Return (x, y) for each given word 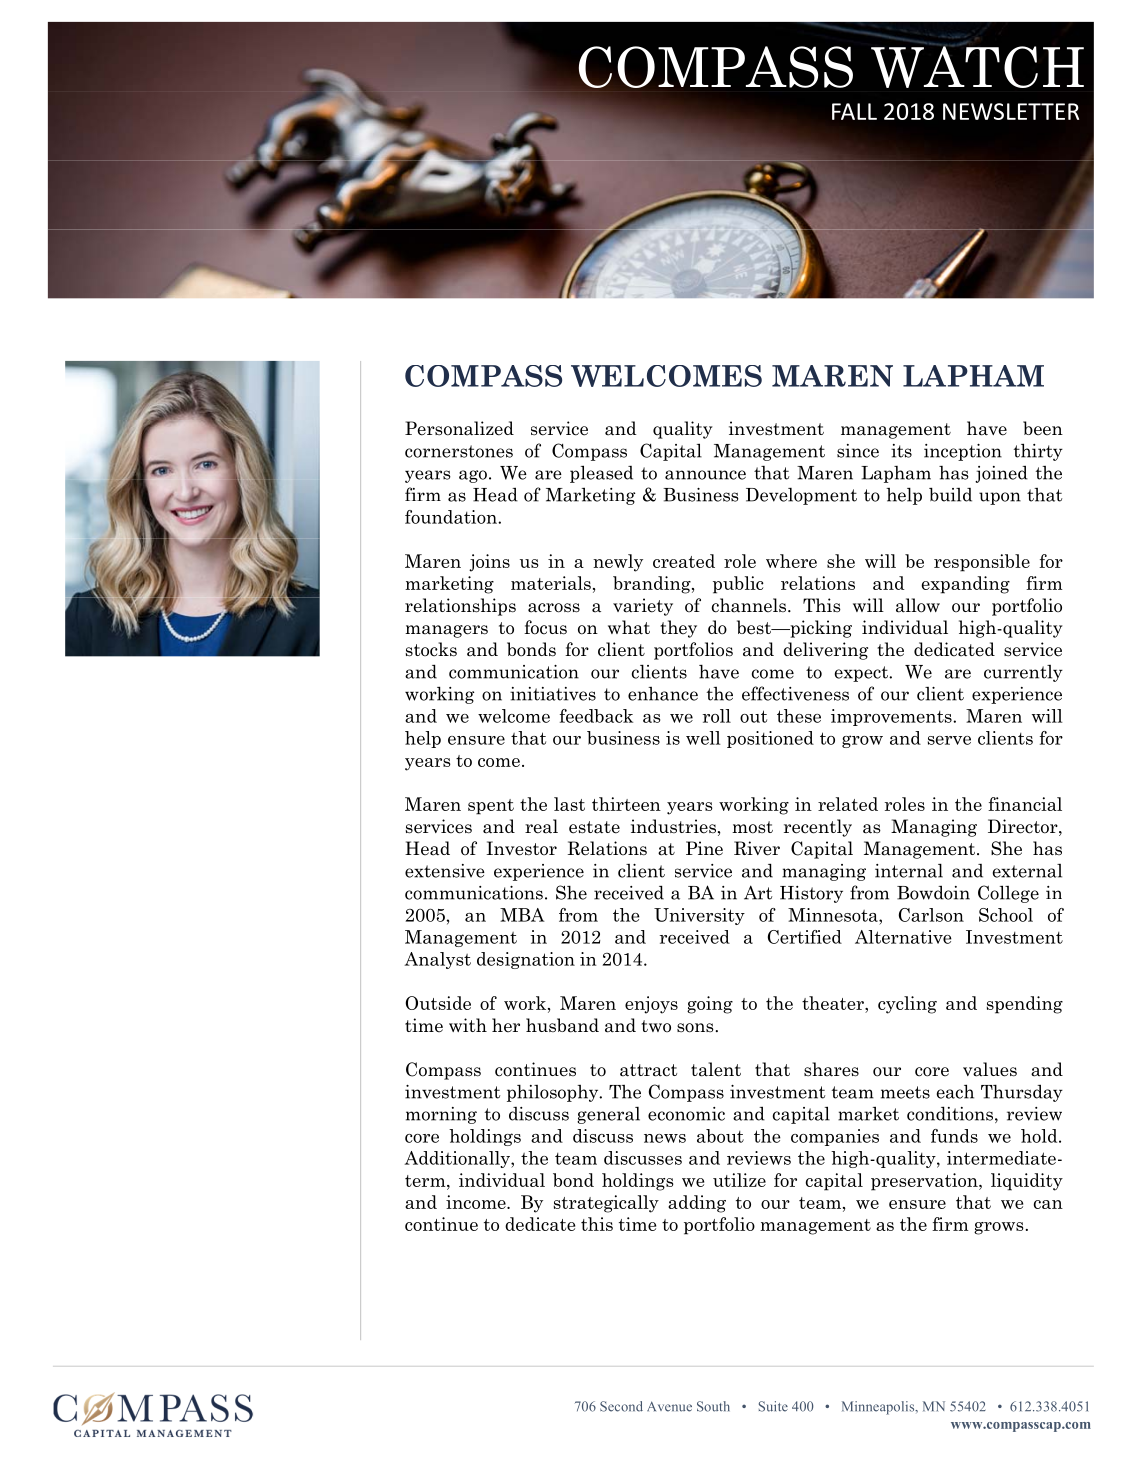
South (713, 1406)
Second (621, 1406)
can (1048, 1204)
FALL (854, 111)
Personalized (459, 428)
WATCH (977, 66)
